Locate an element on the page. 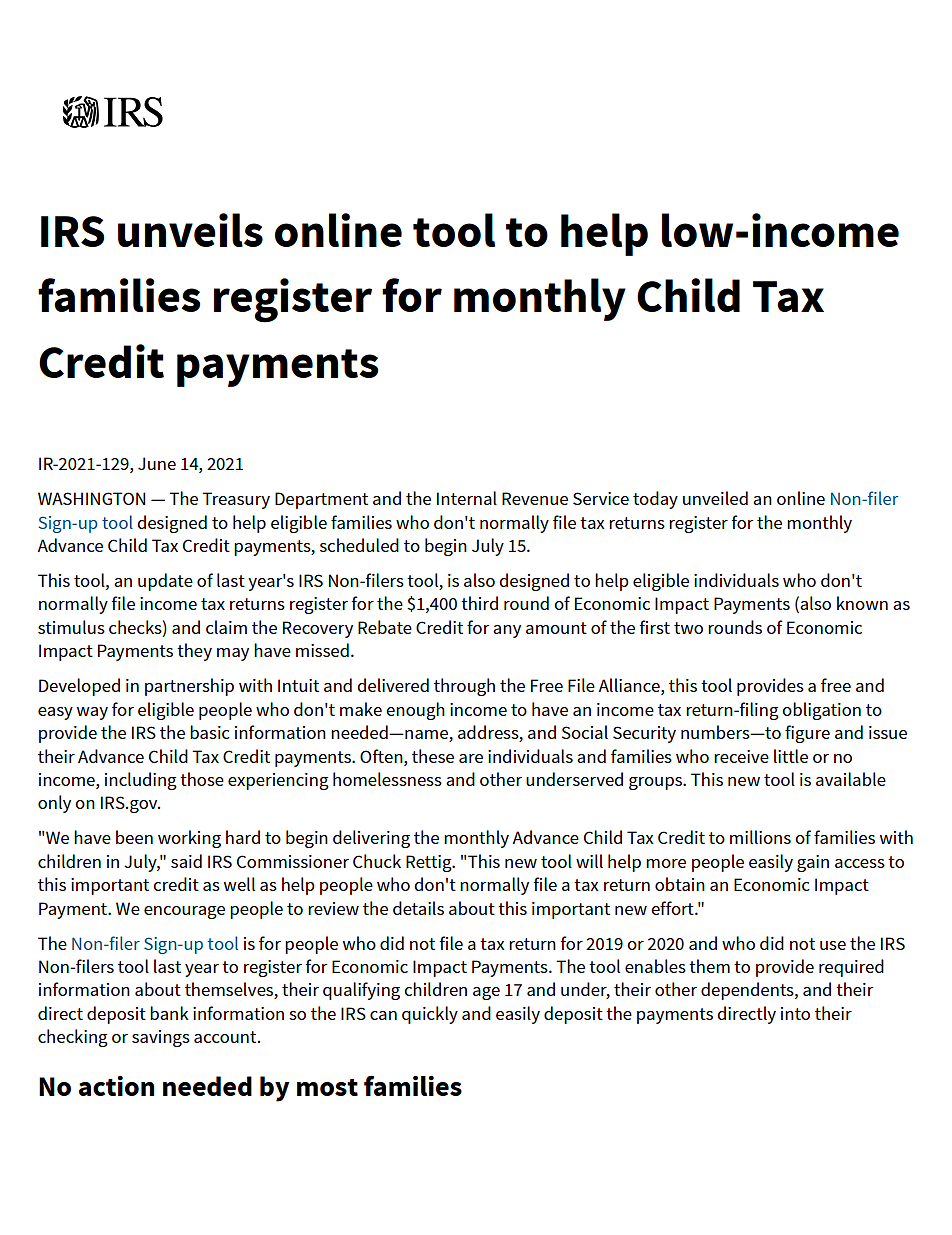 The image size is (952, 1235). savings is located at coordinates (161, 1038).
